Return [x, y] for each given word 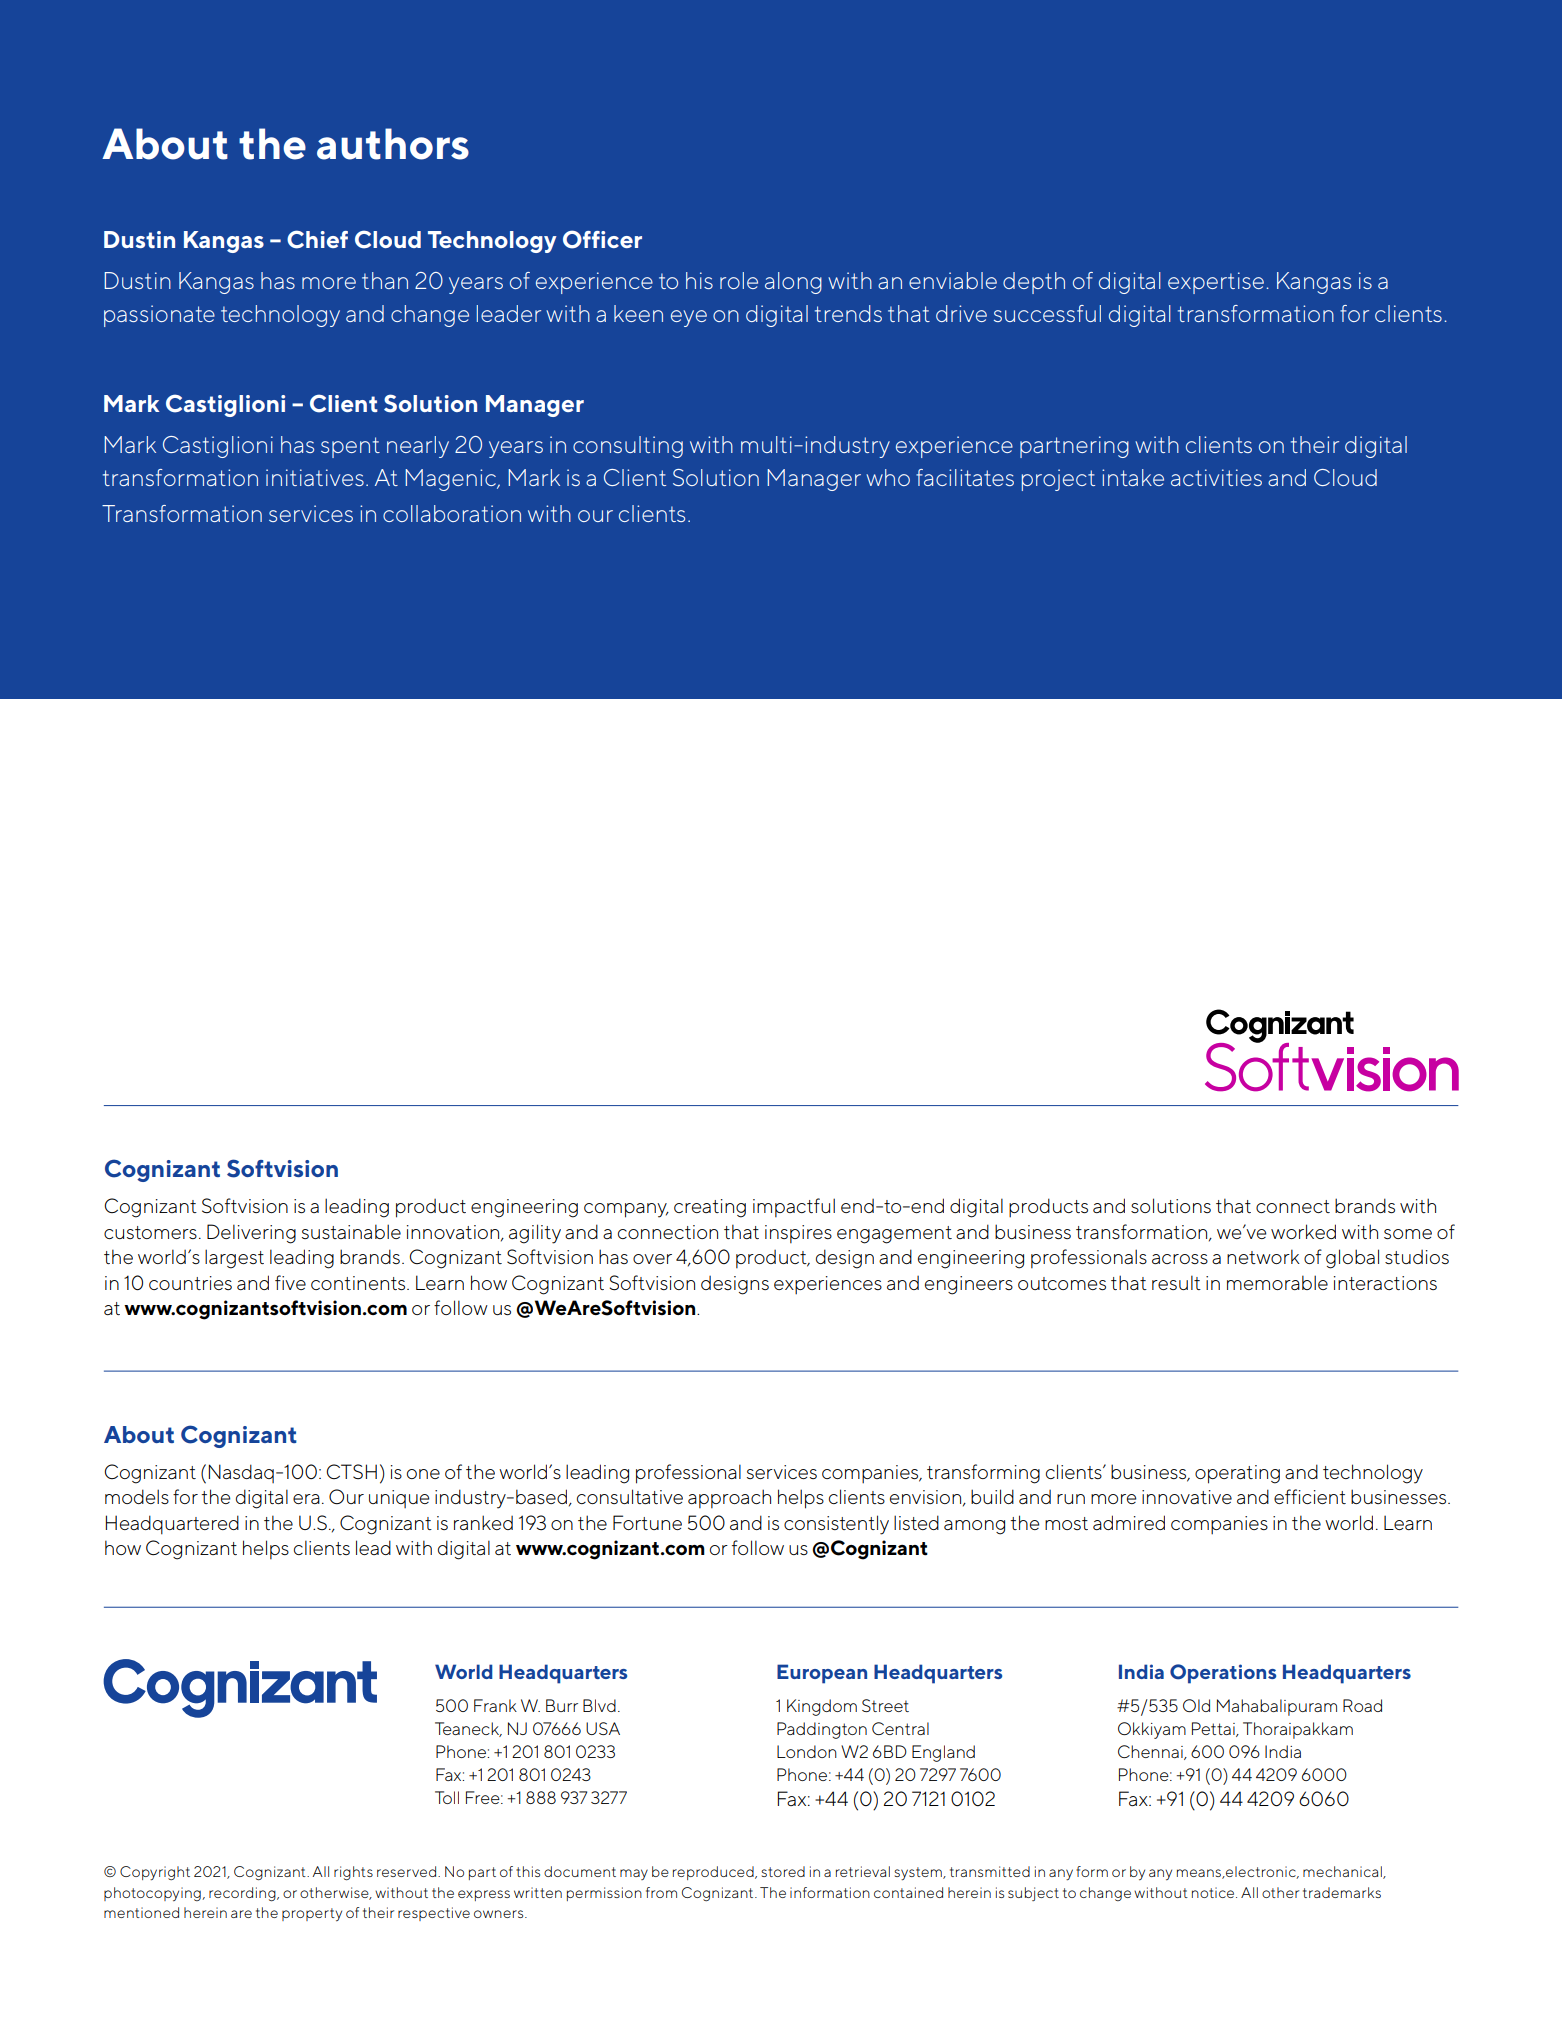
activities [1216, 477]
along [793, 283]
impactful [794, 1207]
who [888, 477]
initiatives [315, 477]
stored [783, 1871]
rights [353, 1873]
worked [1303, 1231]
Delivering [251, 1234]
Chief [317, 239]
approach [729, 1498]
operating [1237, 1474]
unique [399, 1499]
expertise [1216, 283]
